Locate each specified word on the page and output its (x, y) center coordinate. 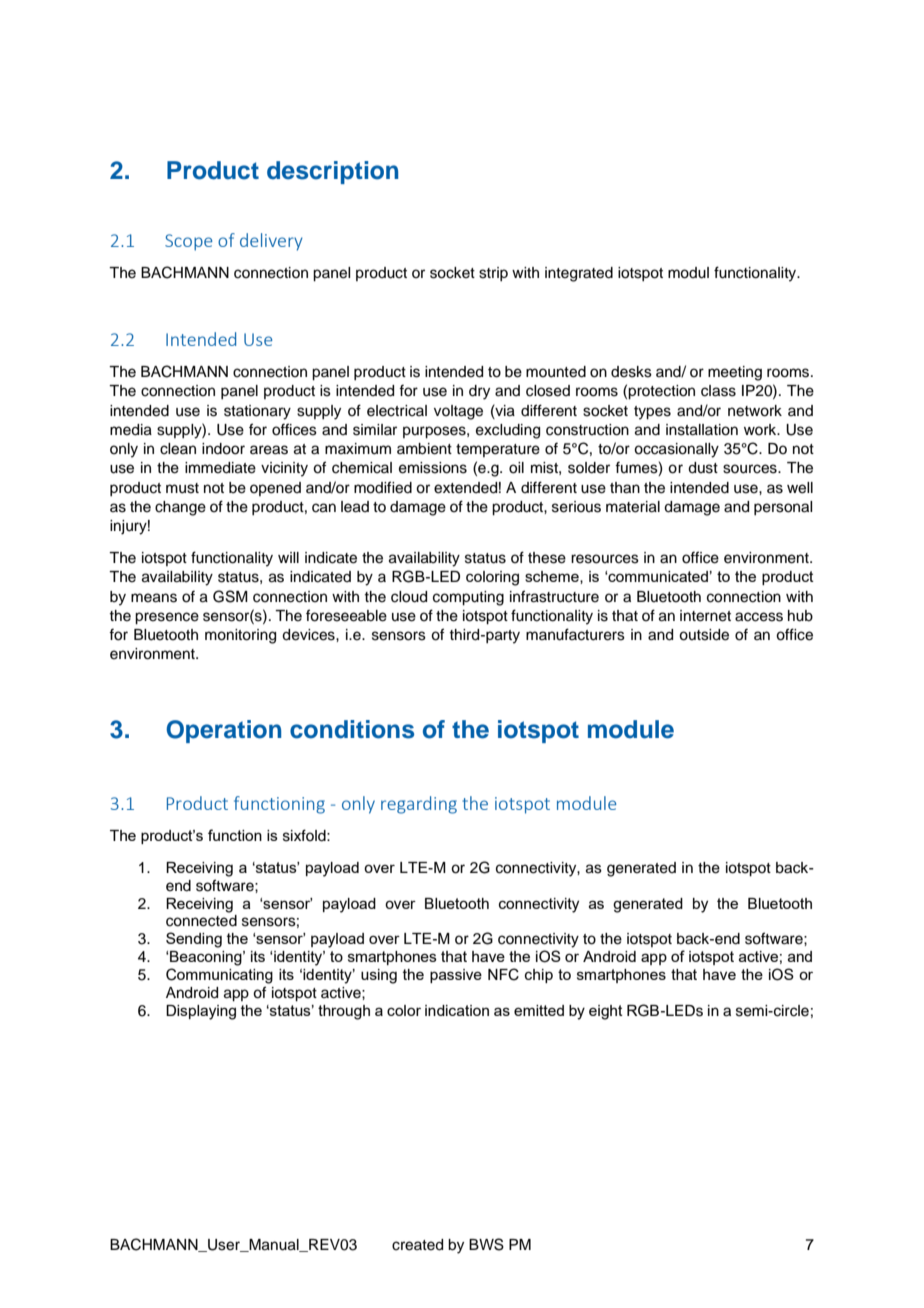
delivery (271, 242)
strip (493, 274)
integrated (579, 274)
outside (704, 635)
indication (457, 1010)
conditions (352, 729)
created (417, 1245)
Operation (223, 731)
